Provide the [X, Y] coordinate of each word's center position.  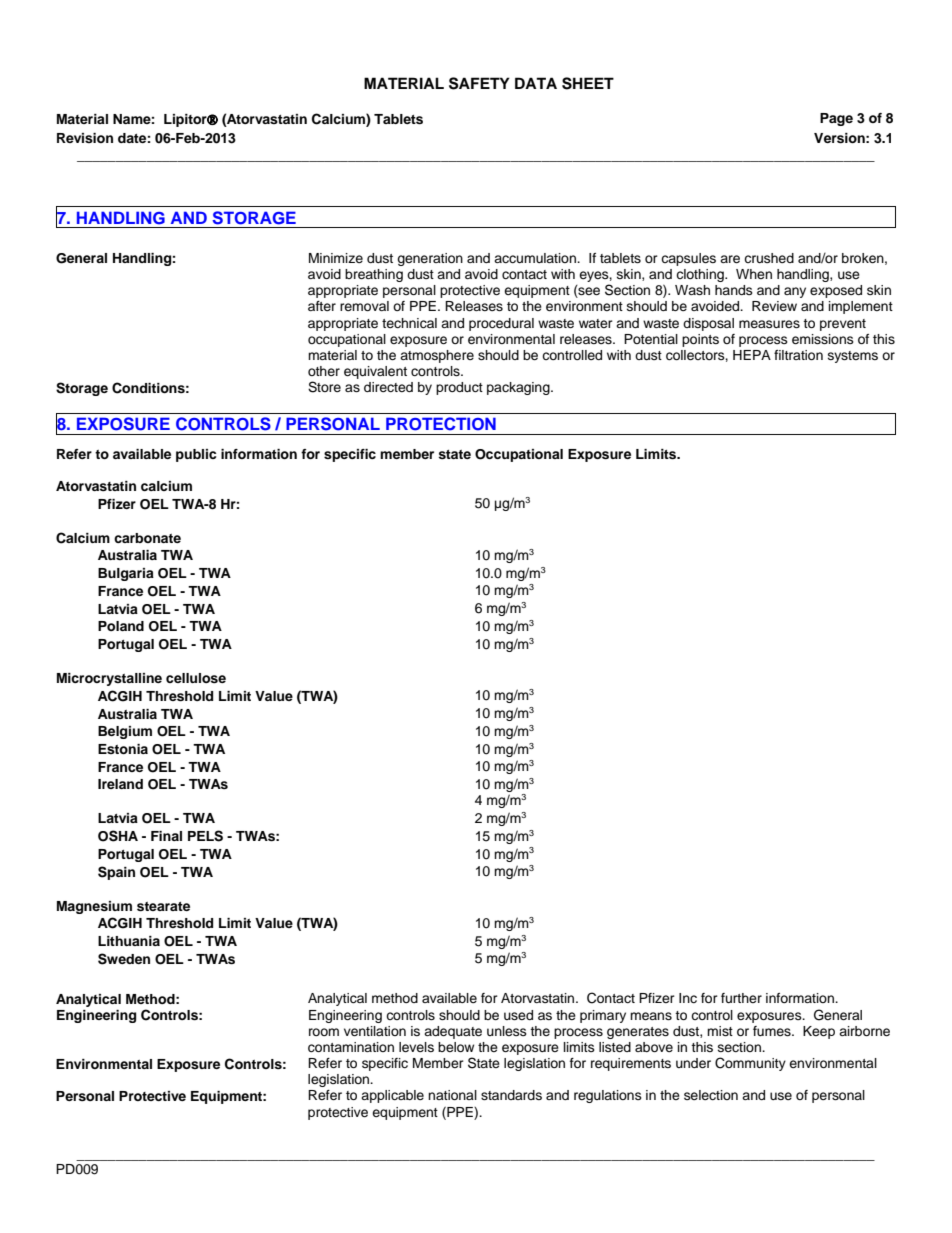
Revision [85, 138]
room [324, 1032]
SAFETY [479, 83]
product [459, 388]
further [741, 998]
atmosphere [437, 356]
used [518, 1015]
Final [166, 836]
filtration [798, 355]
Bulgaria [126, 574]
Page [836, 119]
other [324, 371]
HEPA [752, 355]
